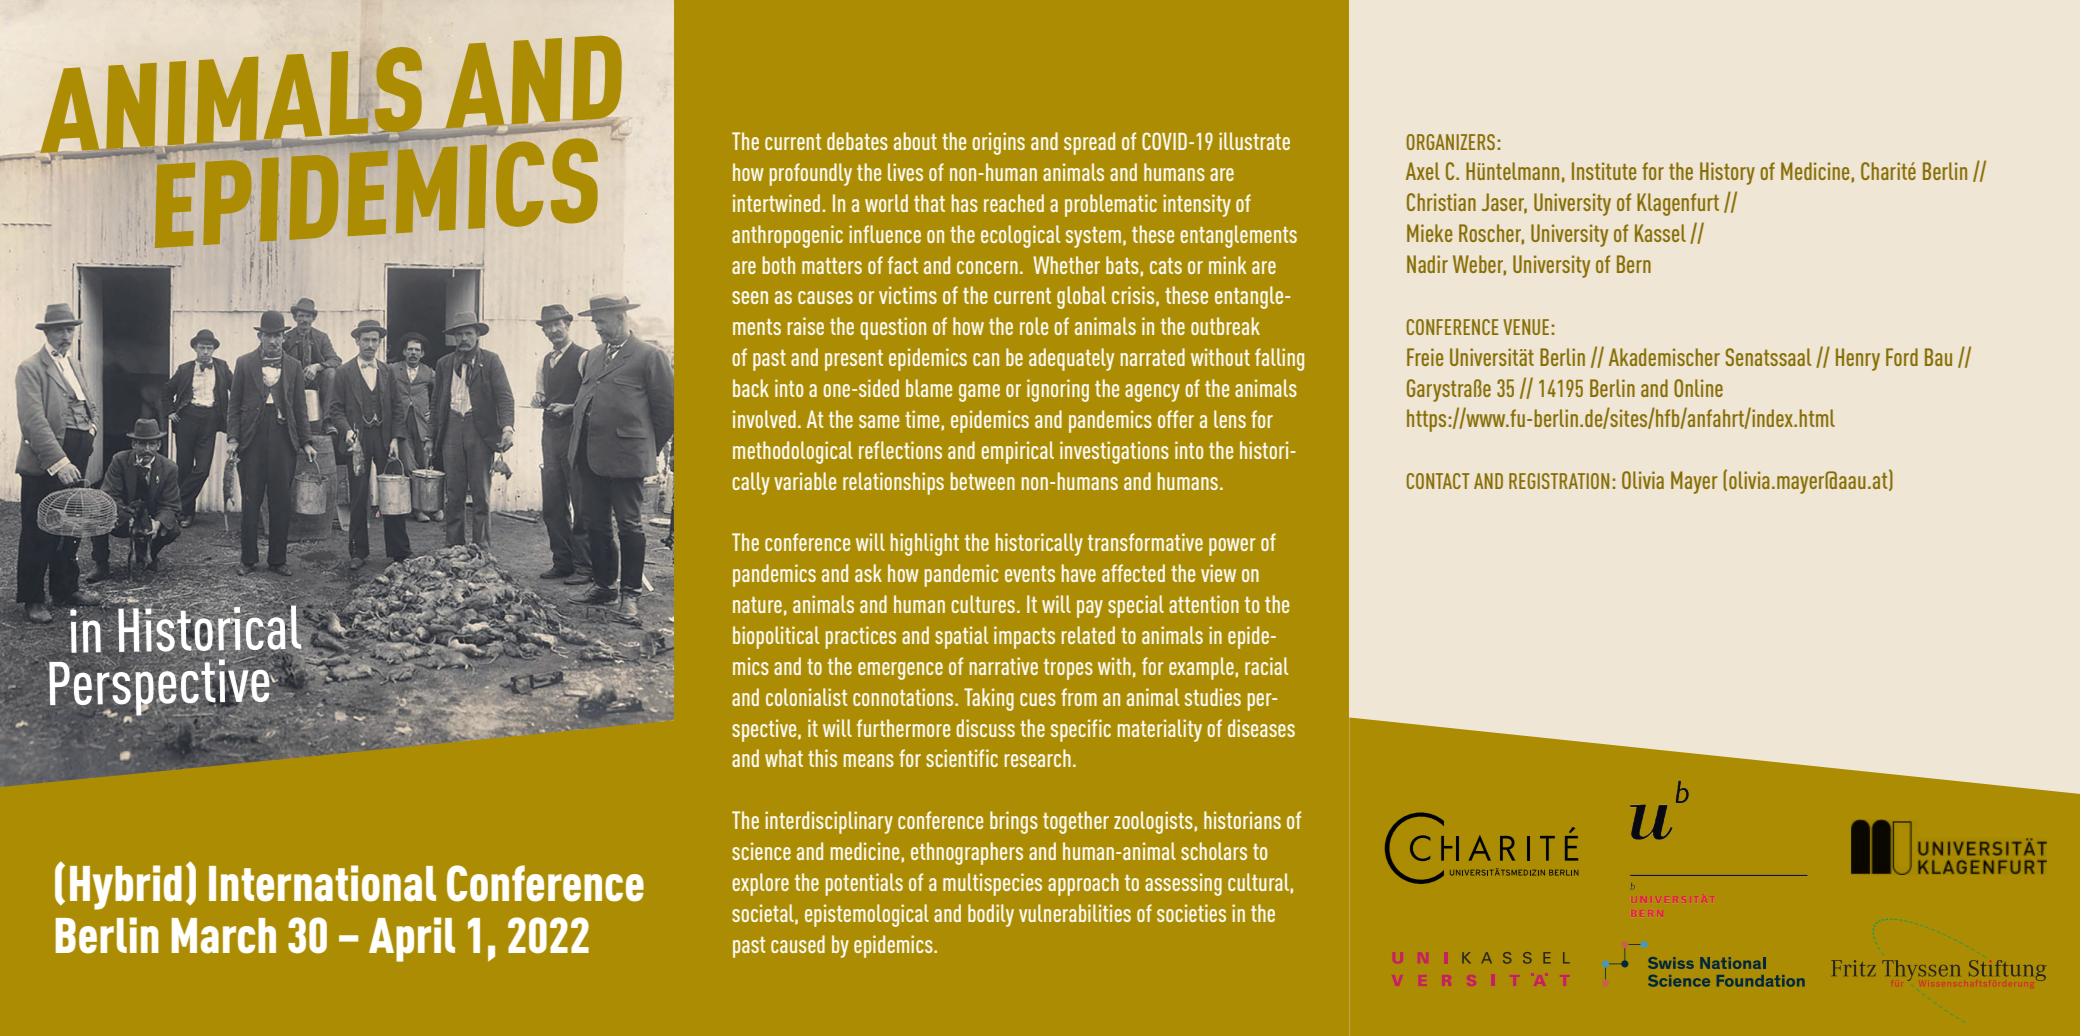 The image size is (2080, 1036). Describe the element at coordinates (412, 939) in the page. I see `April` at that location.
